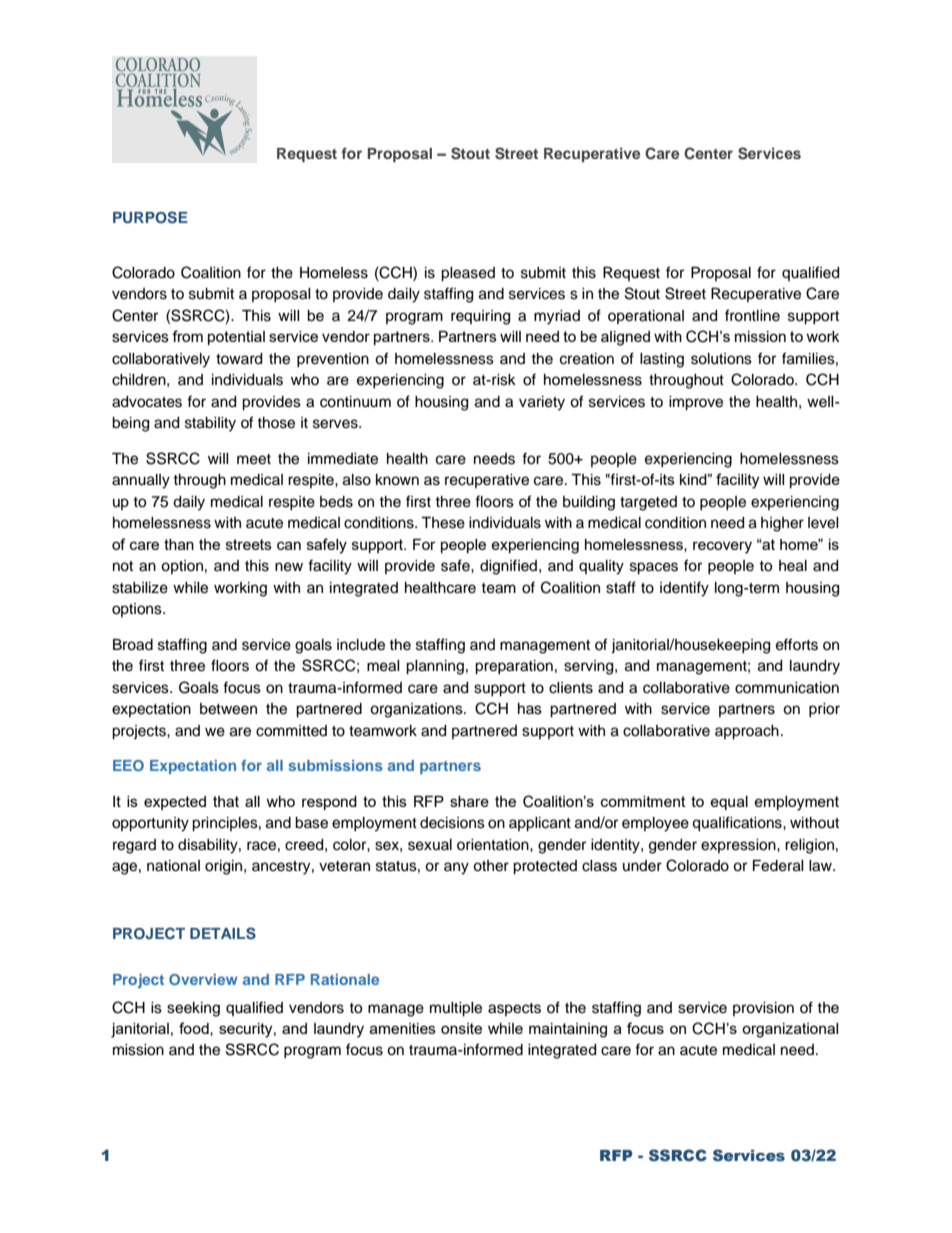 The height and width of the document is (1233, 952). I want to click on pleased, so click(468, 274).
